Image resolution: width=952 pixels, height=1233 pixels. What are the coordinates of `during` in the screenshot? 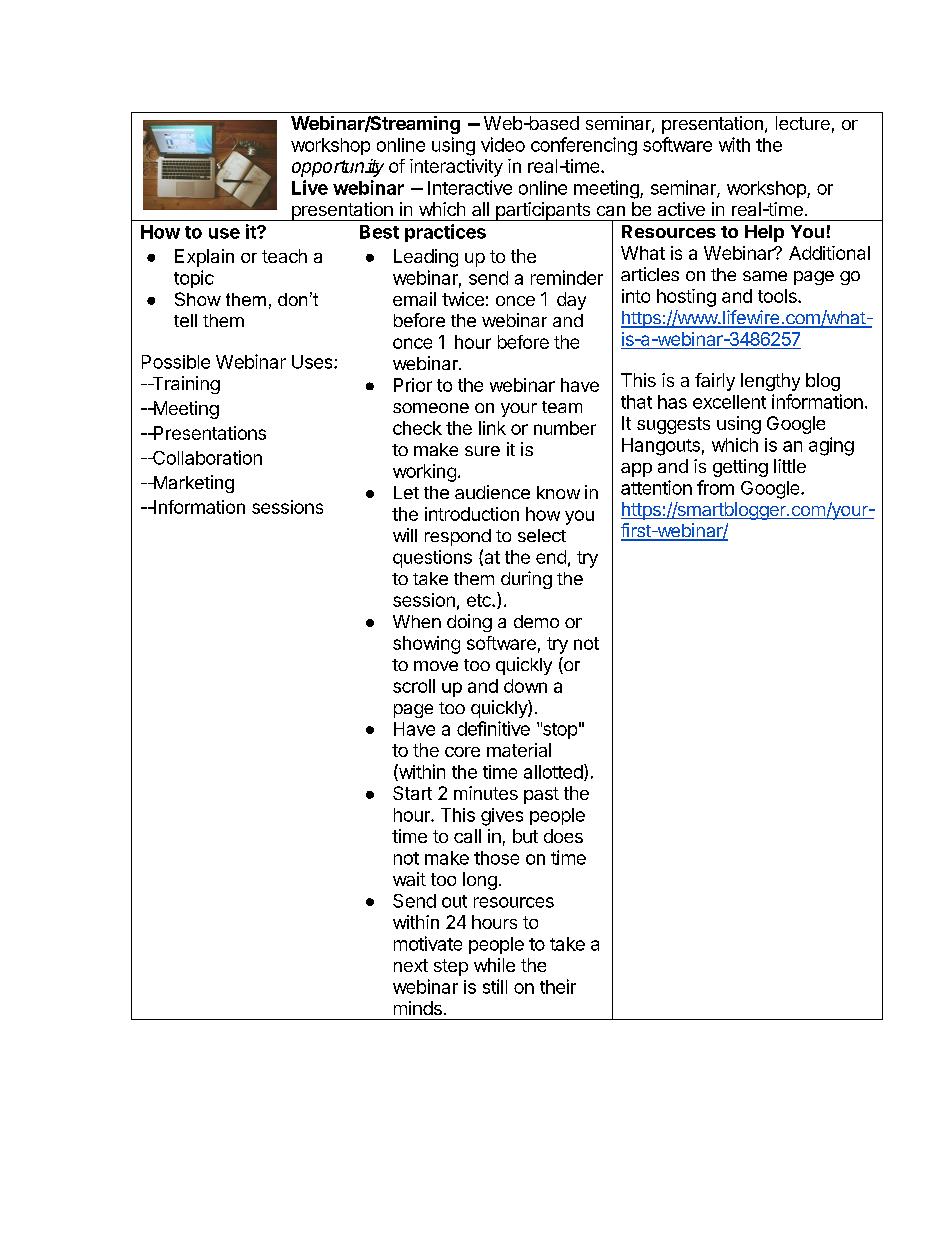 It's located at (526, 580).
